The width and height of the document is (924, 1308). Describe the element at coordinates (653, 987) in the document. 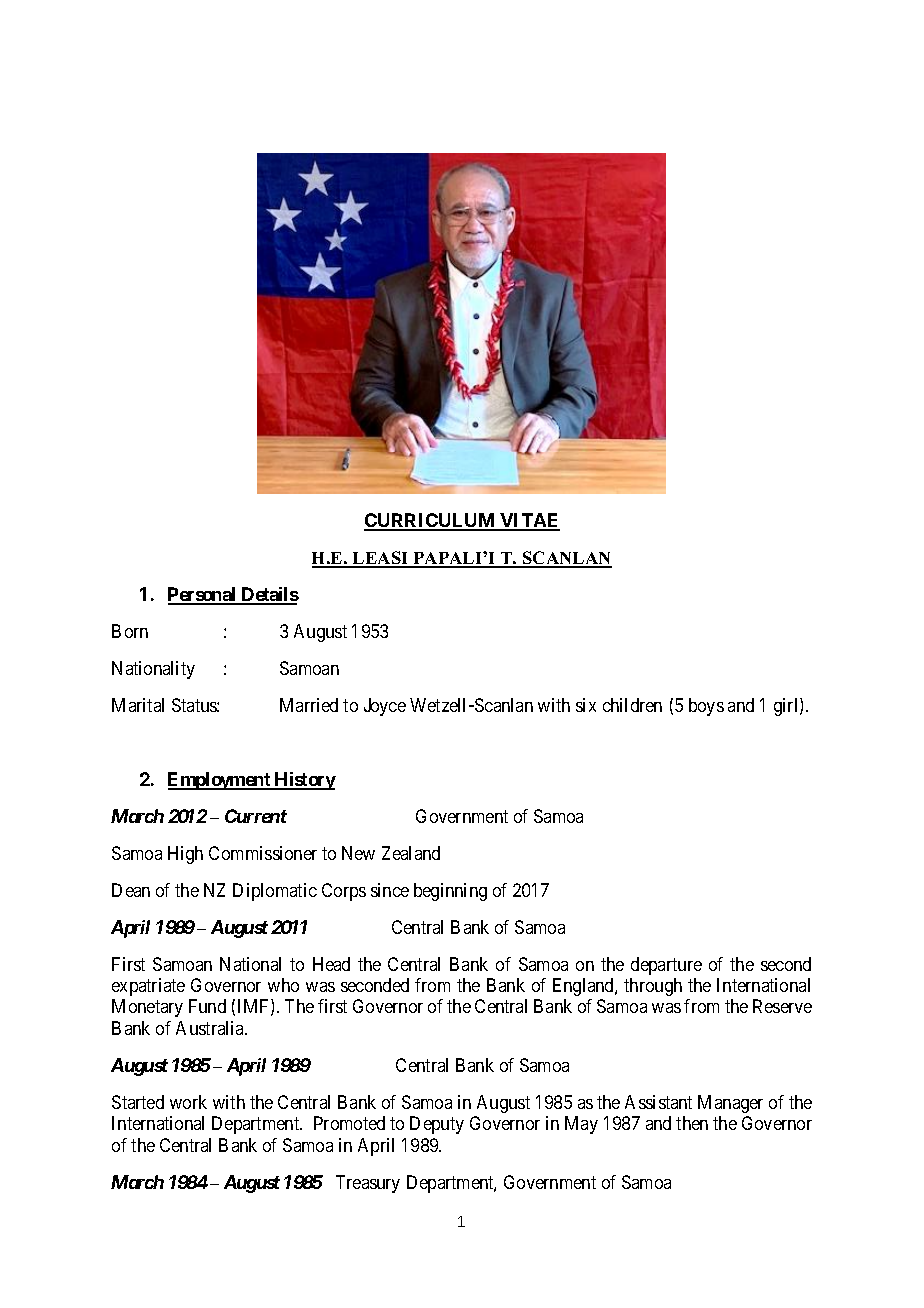

I see `through` at that location.
